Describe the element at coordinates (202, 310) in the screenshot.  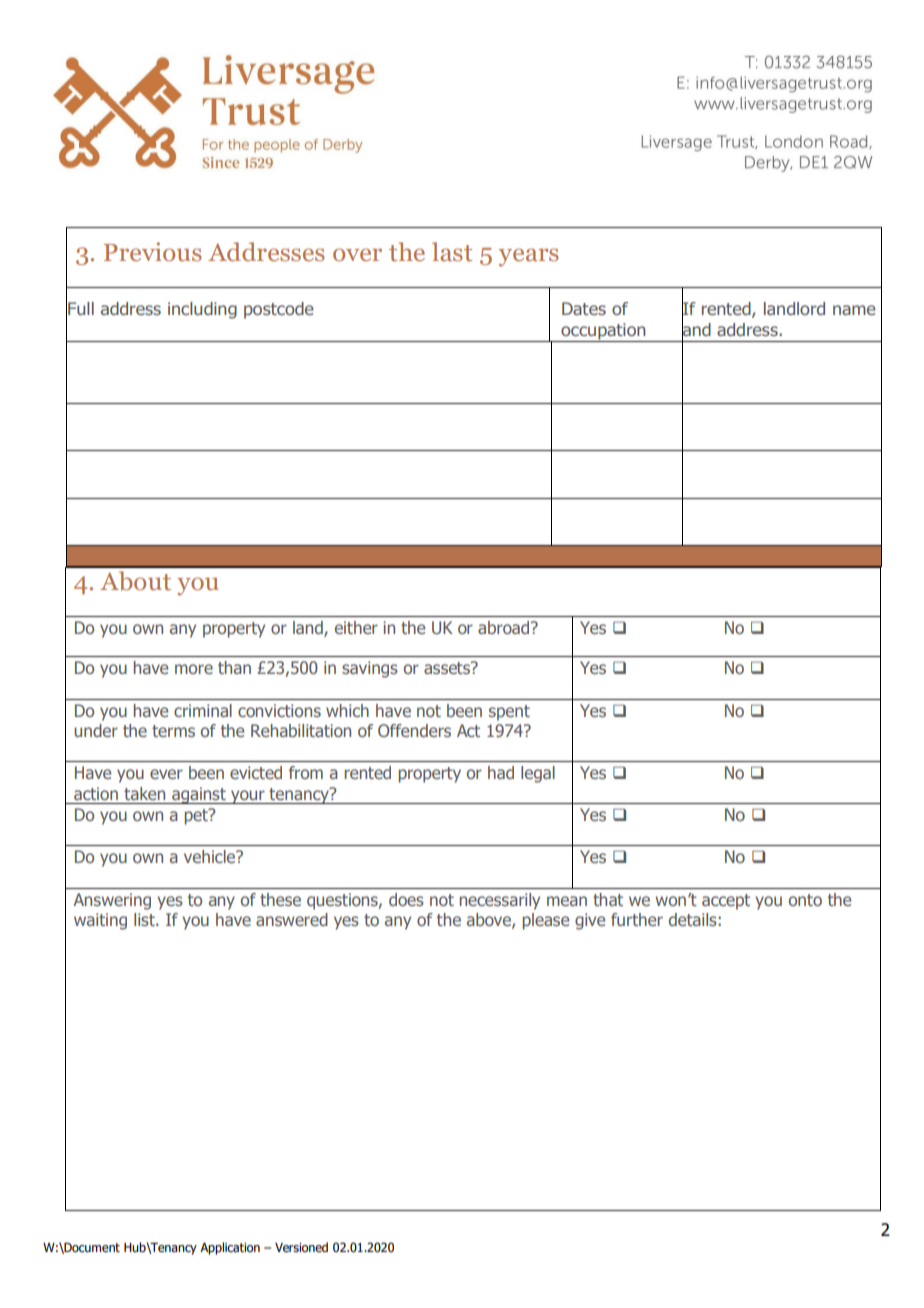
I see `including` at that location.
